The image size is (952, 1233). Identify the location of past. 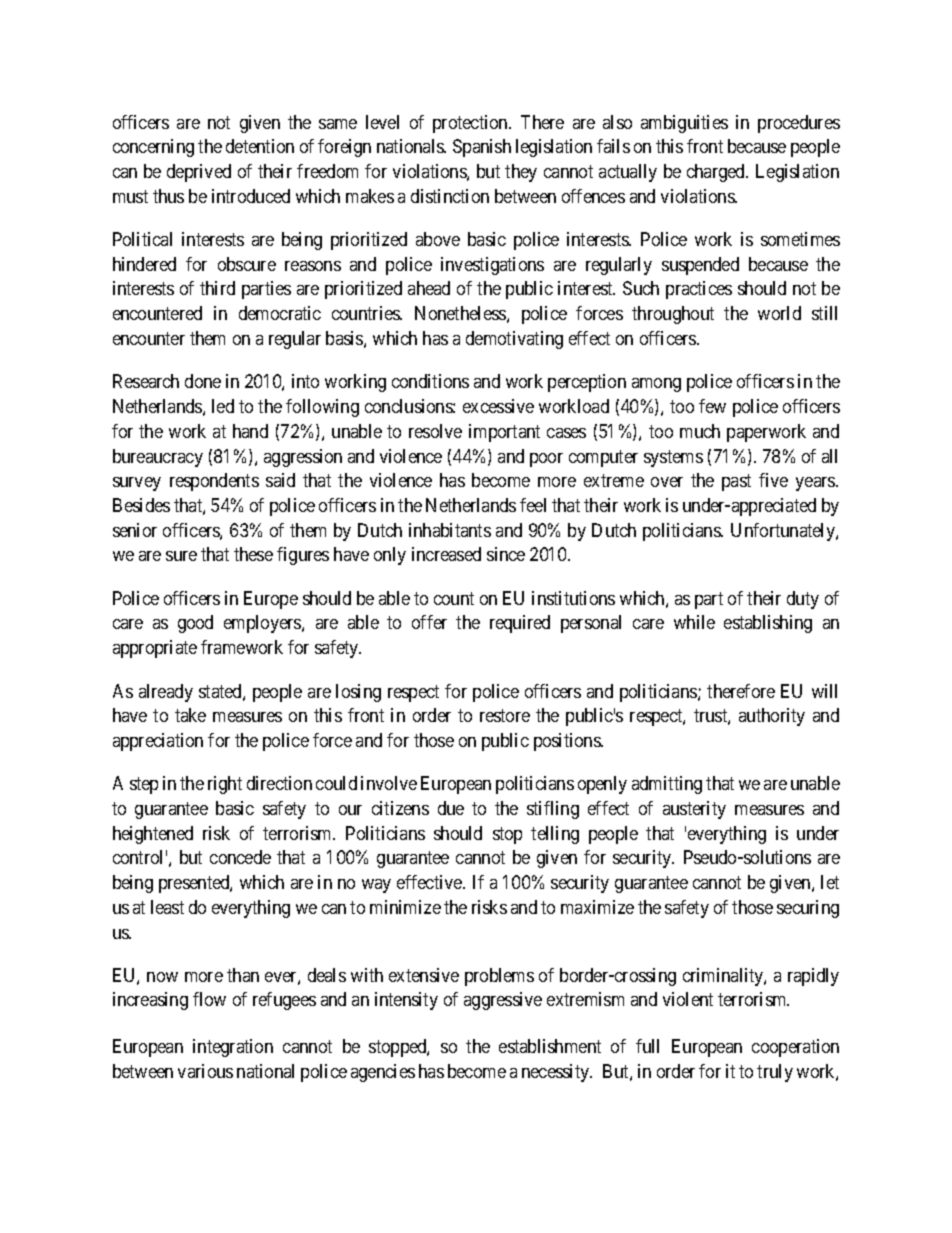
(736, 482).
